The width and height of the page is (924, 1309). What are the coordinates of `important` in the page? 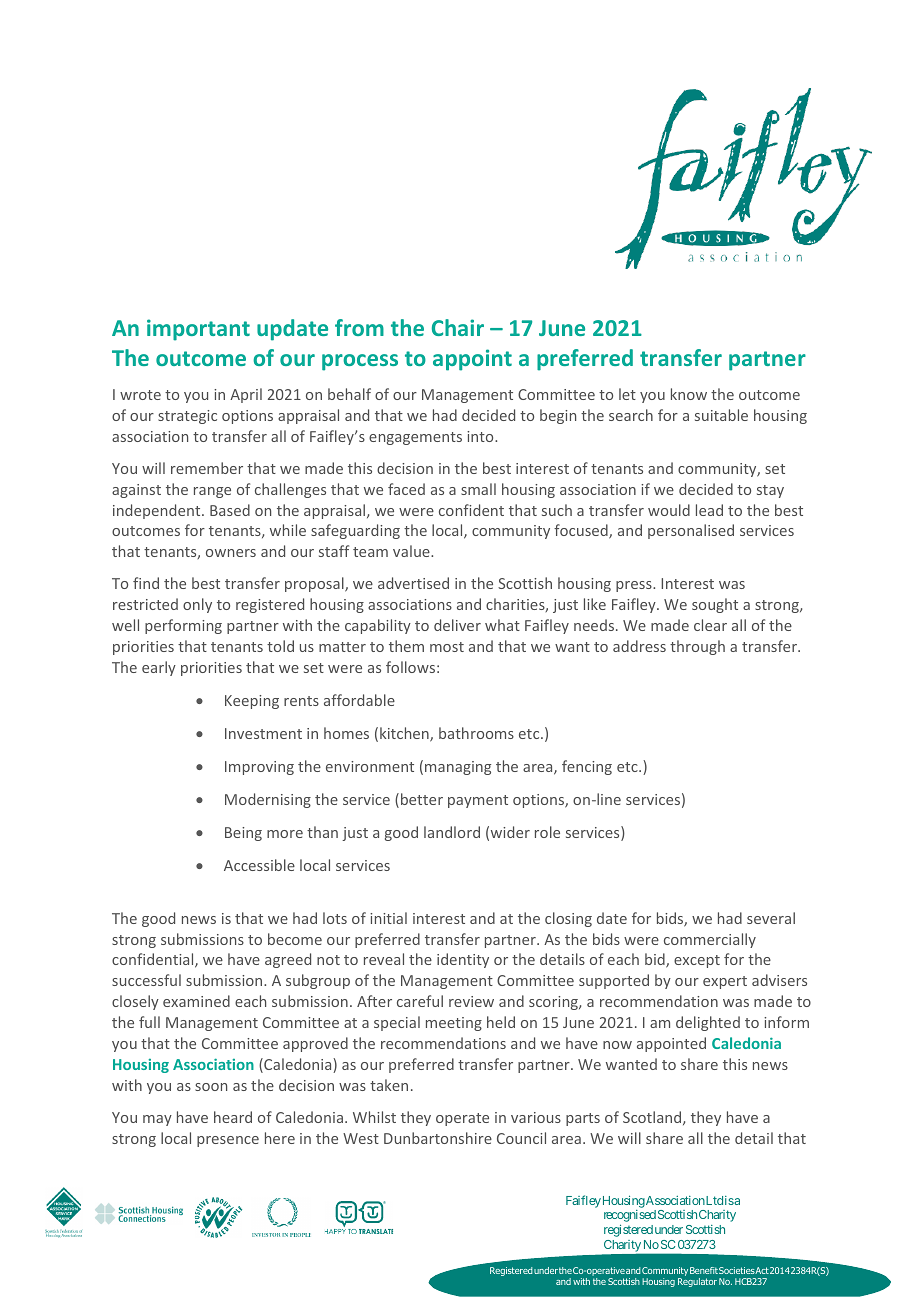 It's located at (198, 330).
